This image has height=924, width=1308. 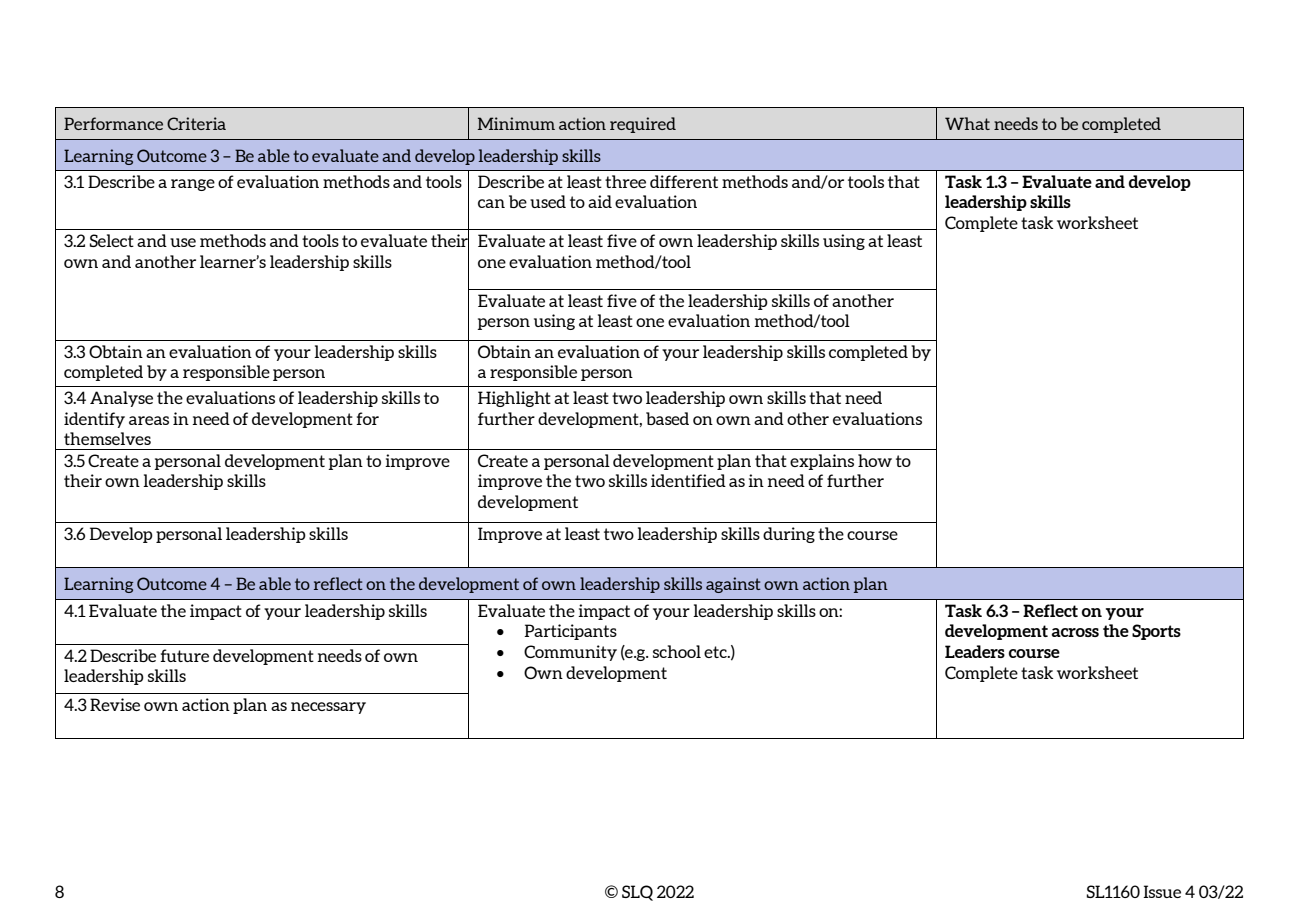 I want to click on Community, so click(x=570, y=653).
